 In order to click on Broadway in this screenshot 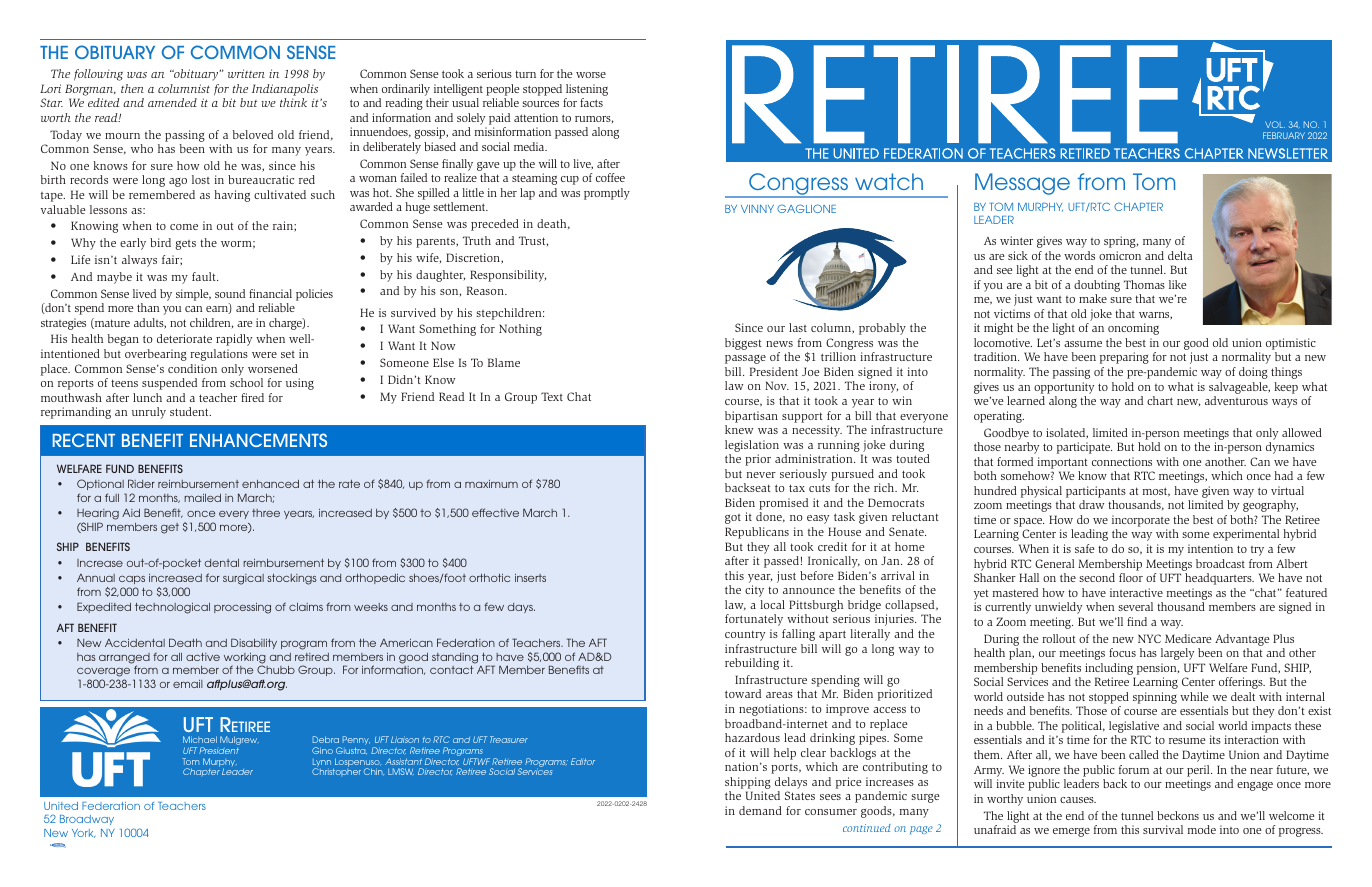, I will do `click(87, 820)`.
